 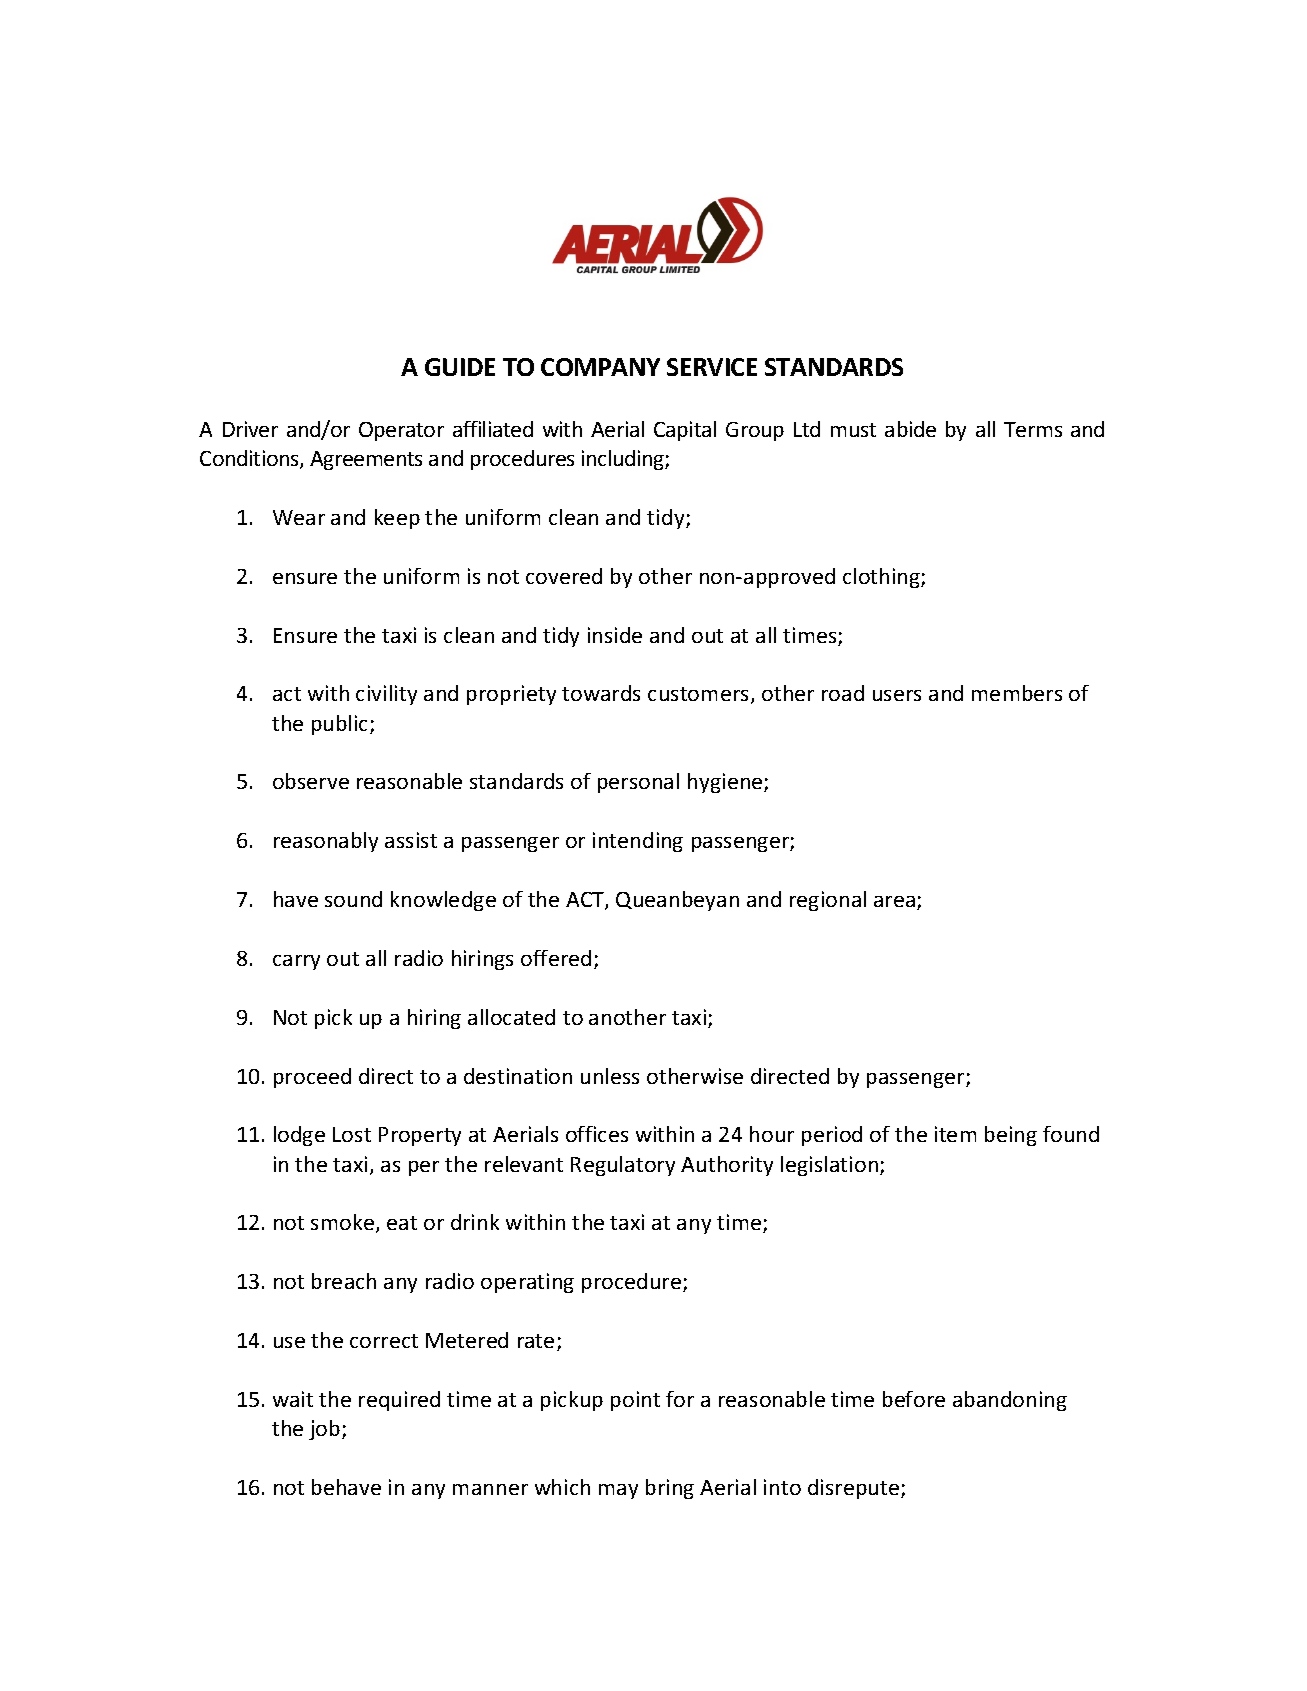 I want to click on Capital, so click(x=685, y=431).
